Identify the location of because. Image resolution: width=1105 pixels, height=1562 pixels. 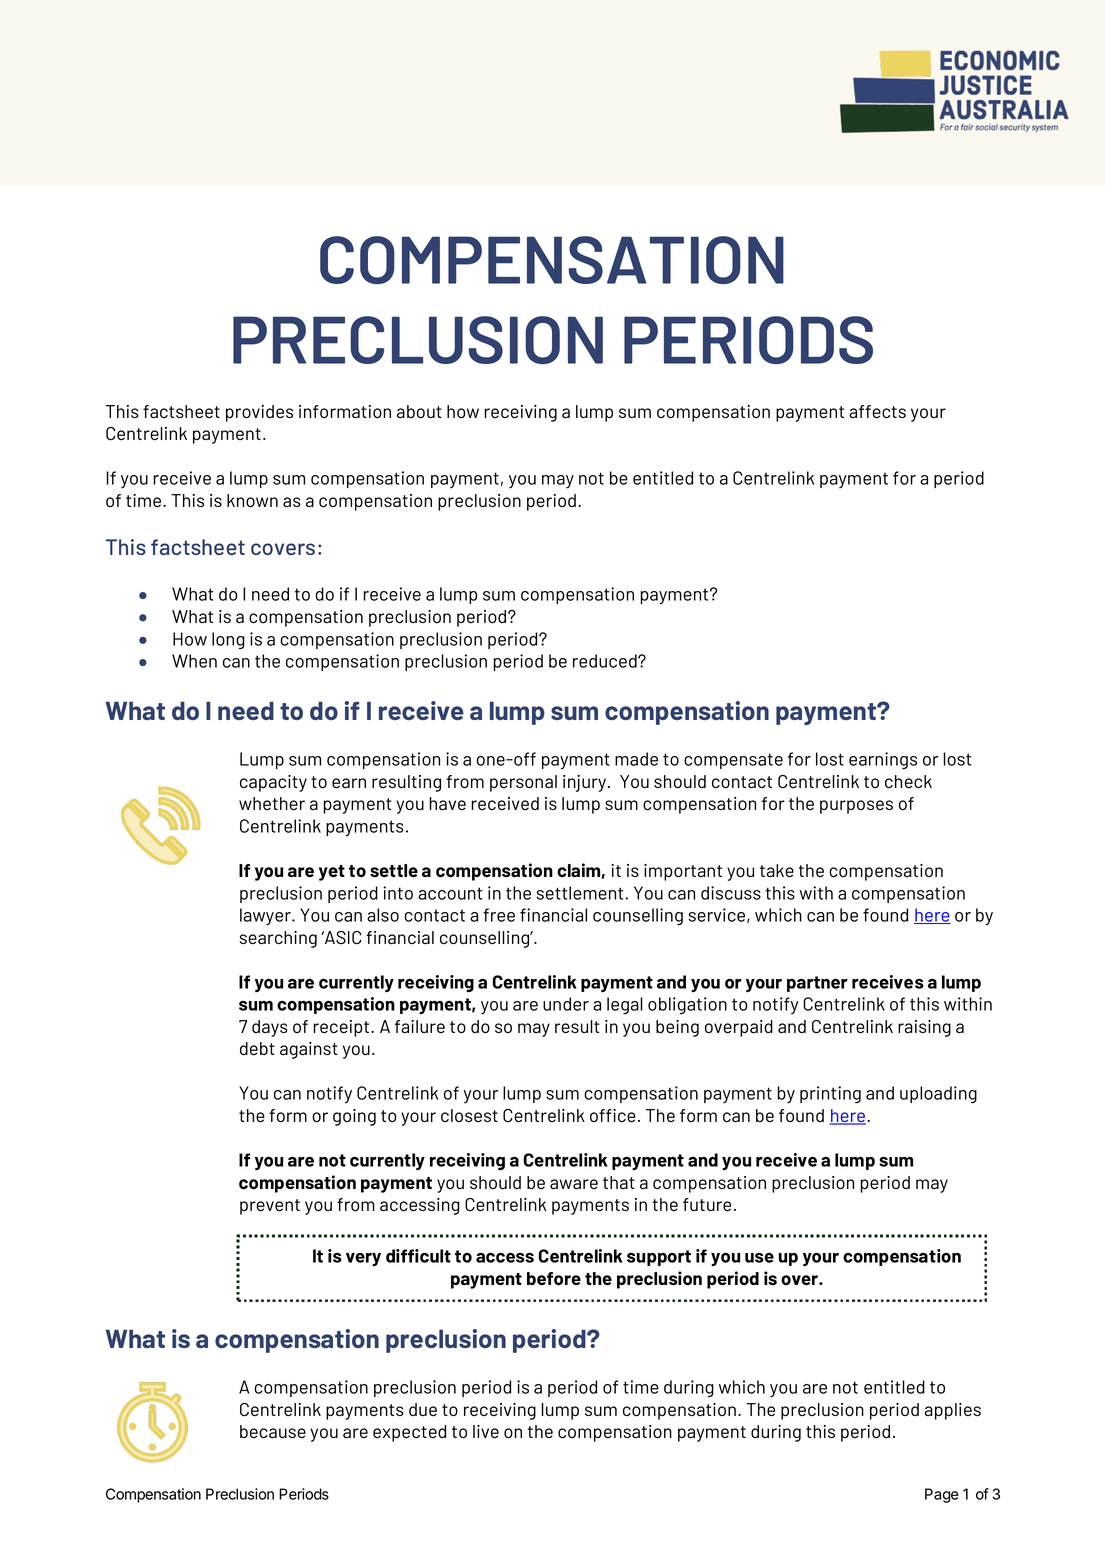
(273, 1432).
